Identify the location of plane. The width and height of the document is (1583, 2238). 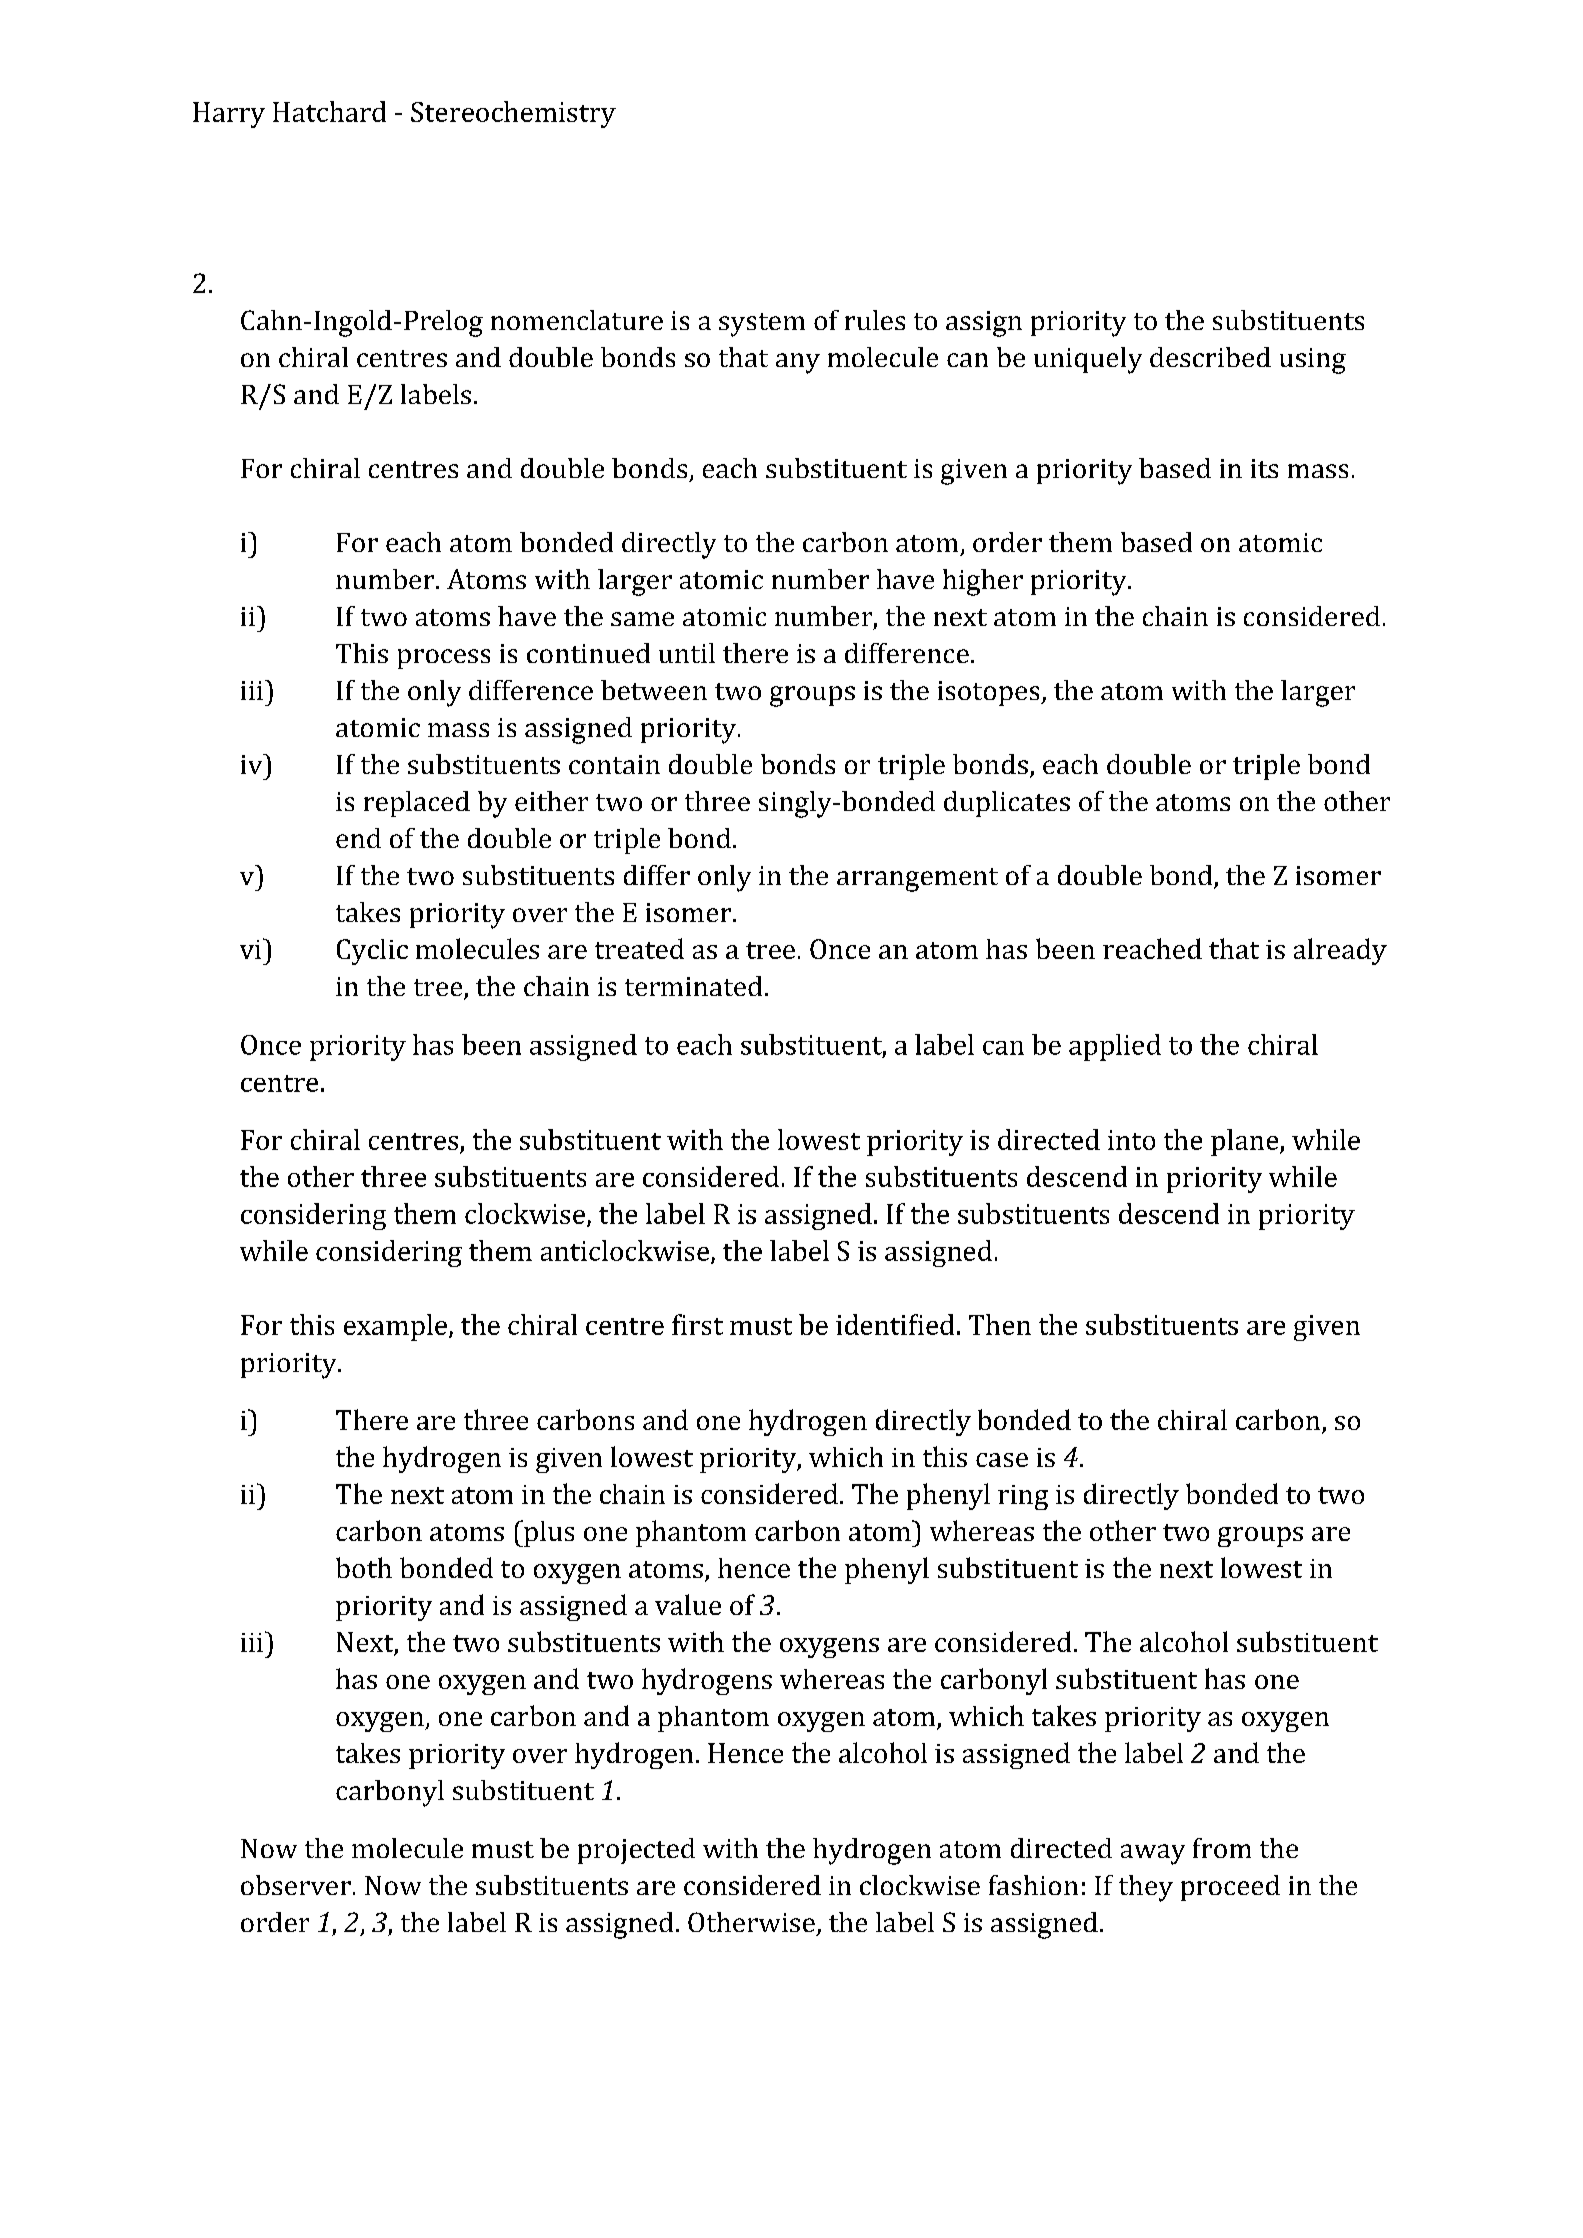
(1246, 1142).
